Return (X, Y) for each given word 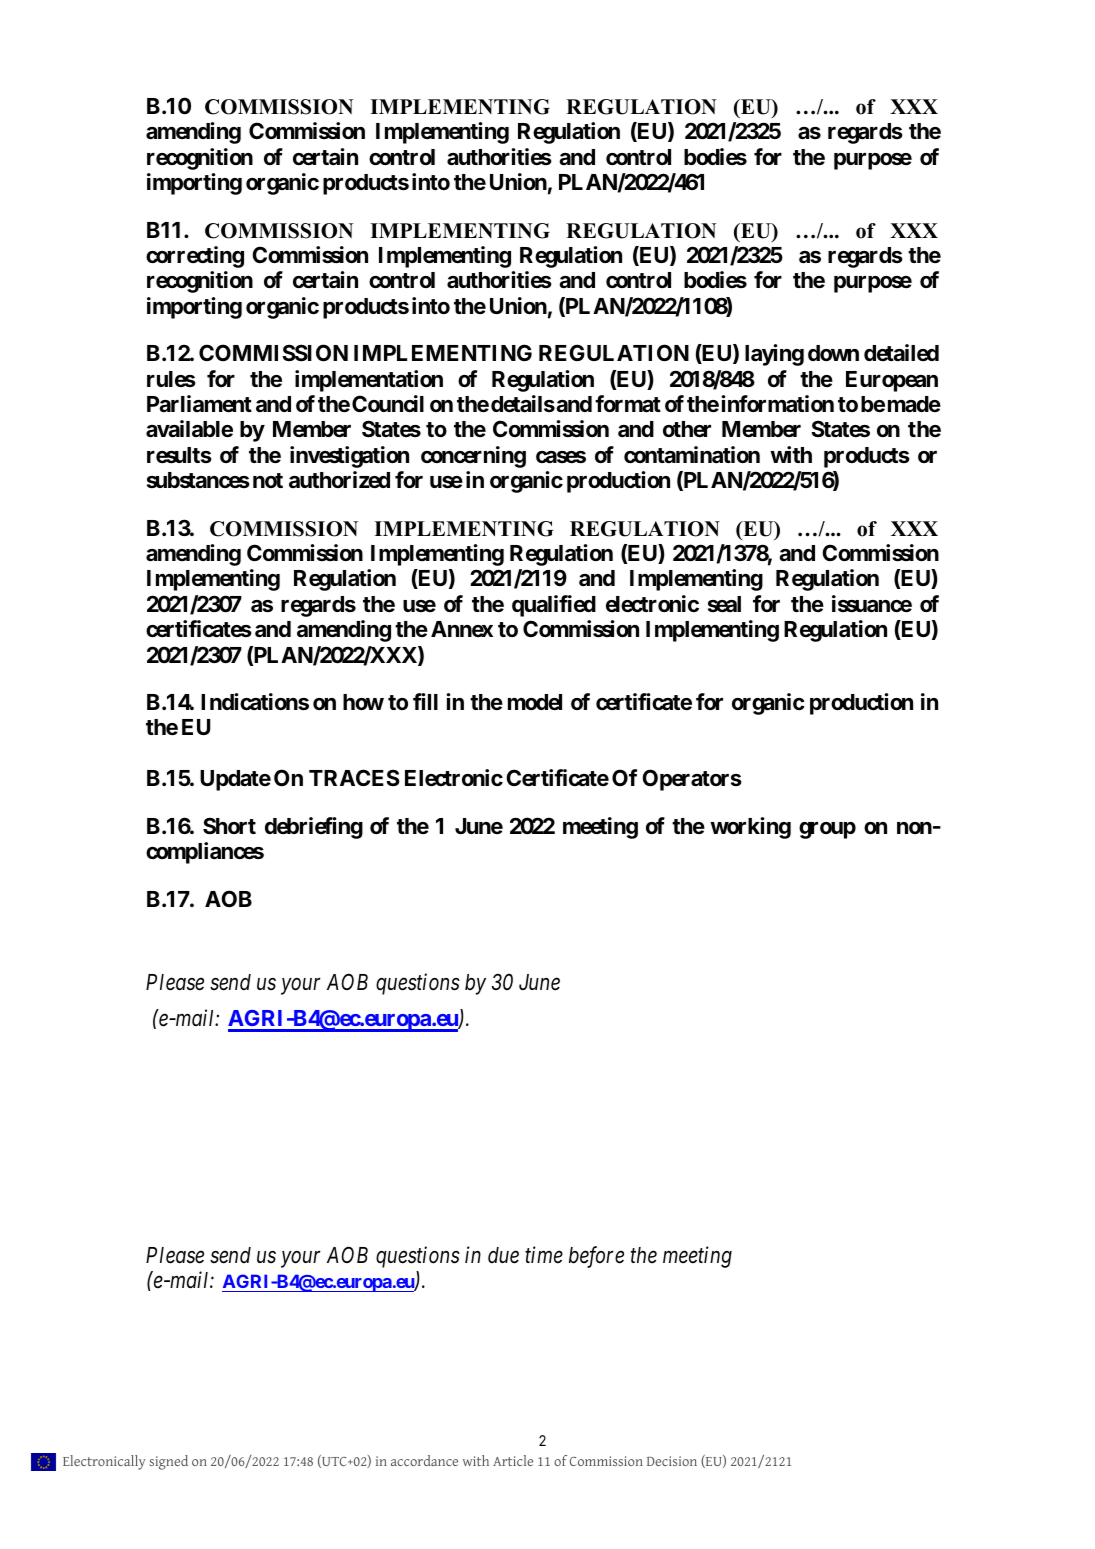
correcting (195, 257)
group (827, 830)
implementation (369, 381)
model (535, 702)
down (833, 353)
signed (168, 1462)
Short (229, 825)
